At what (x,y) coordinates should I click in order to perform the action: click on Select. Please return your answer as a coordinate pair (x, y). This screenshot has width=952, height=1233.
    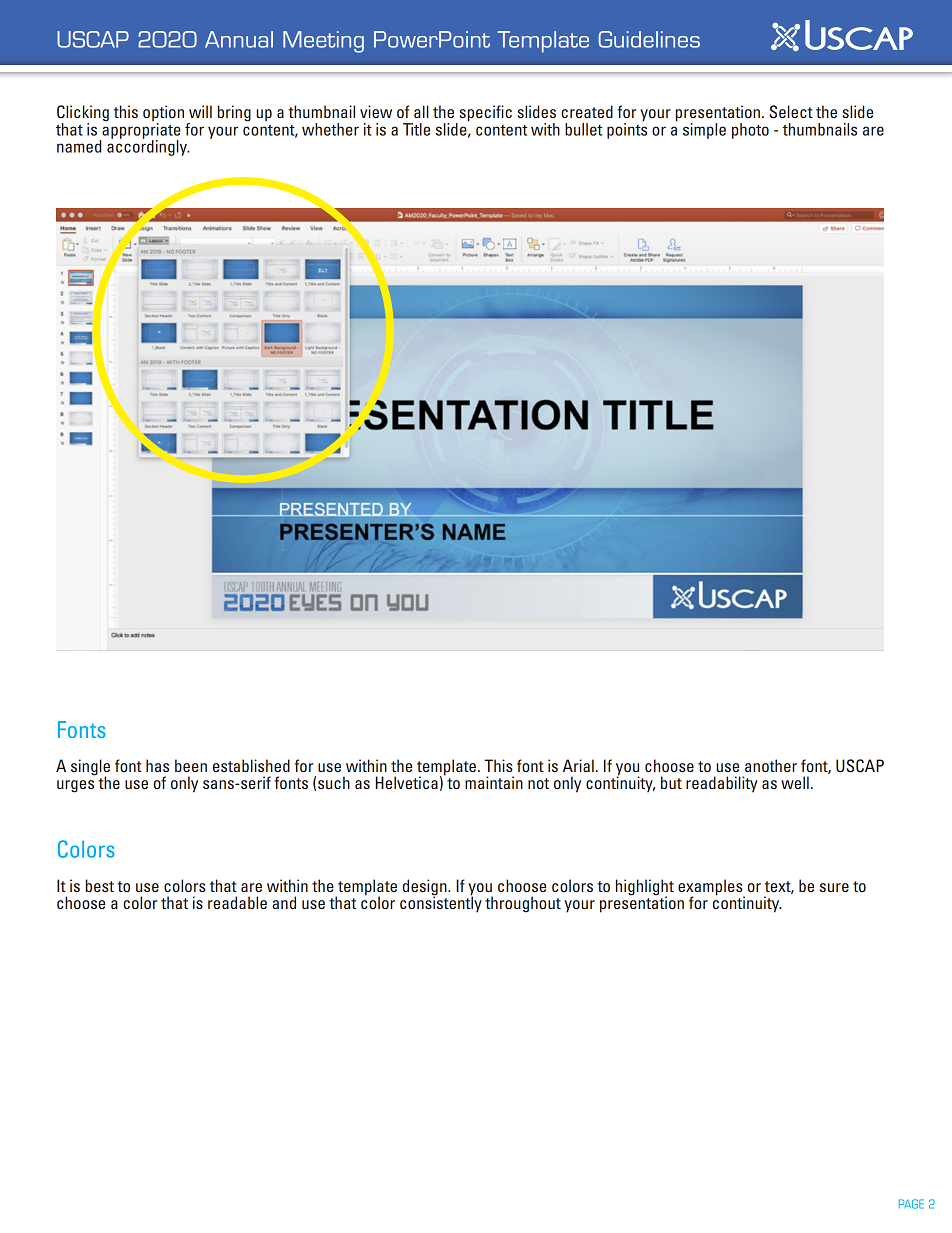
    Looking at the image, I should click on (791, 112).
